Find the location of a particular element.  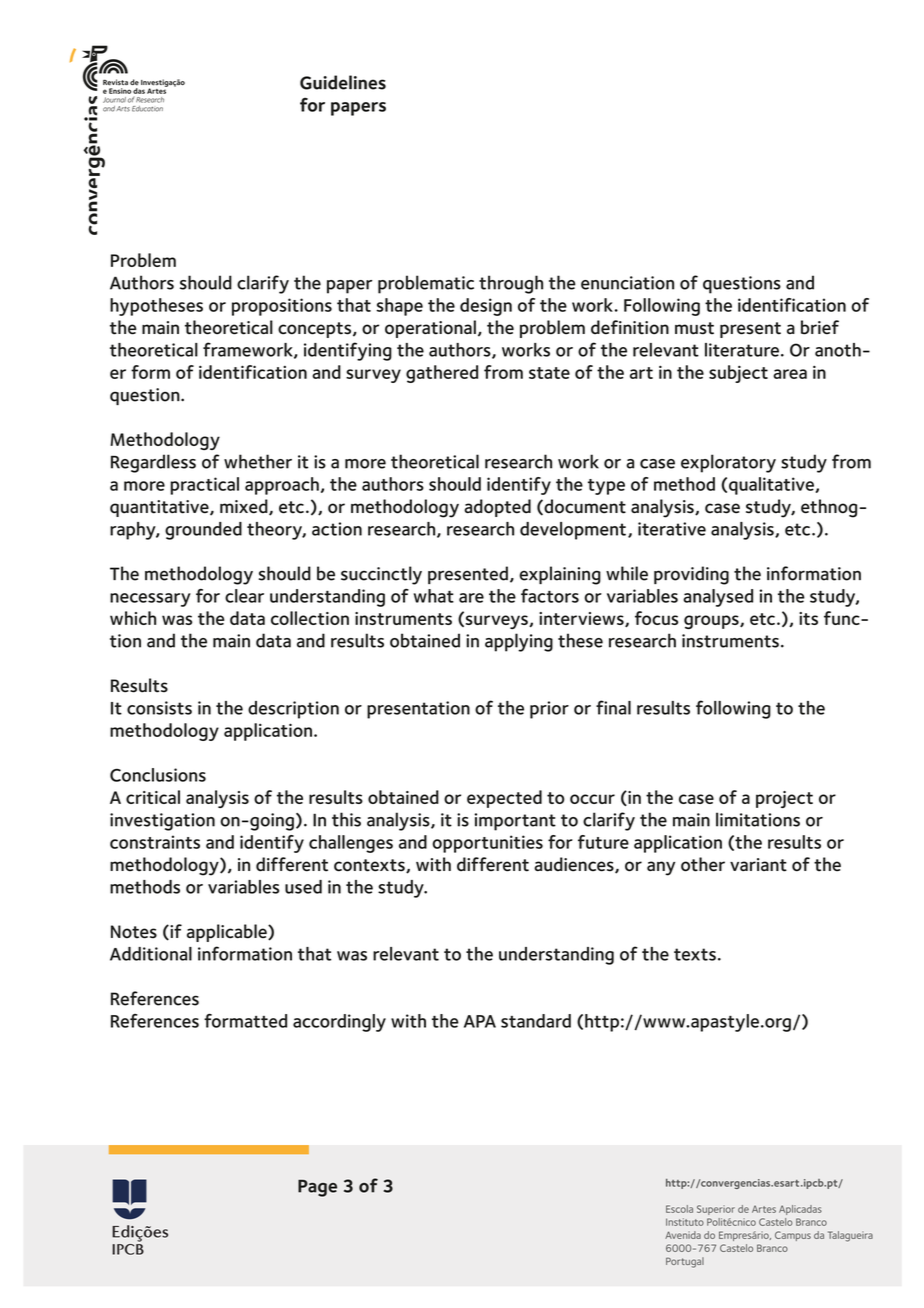

applying is located at coordinates (519, 642).
